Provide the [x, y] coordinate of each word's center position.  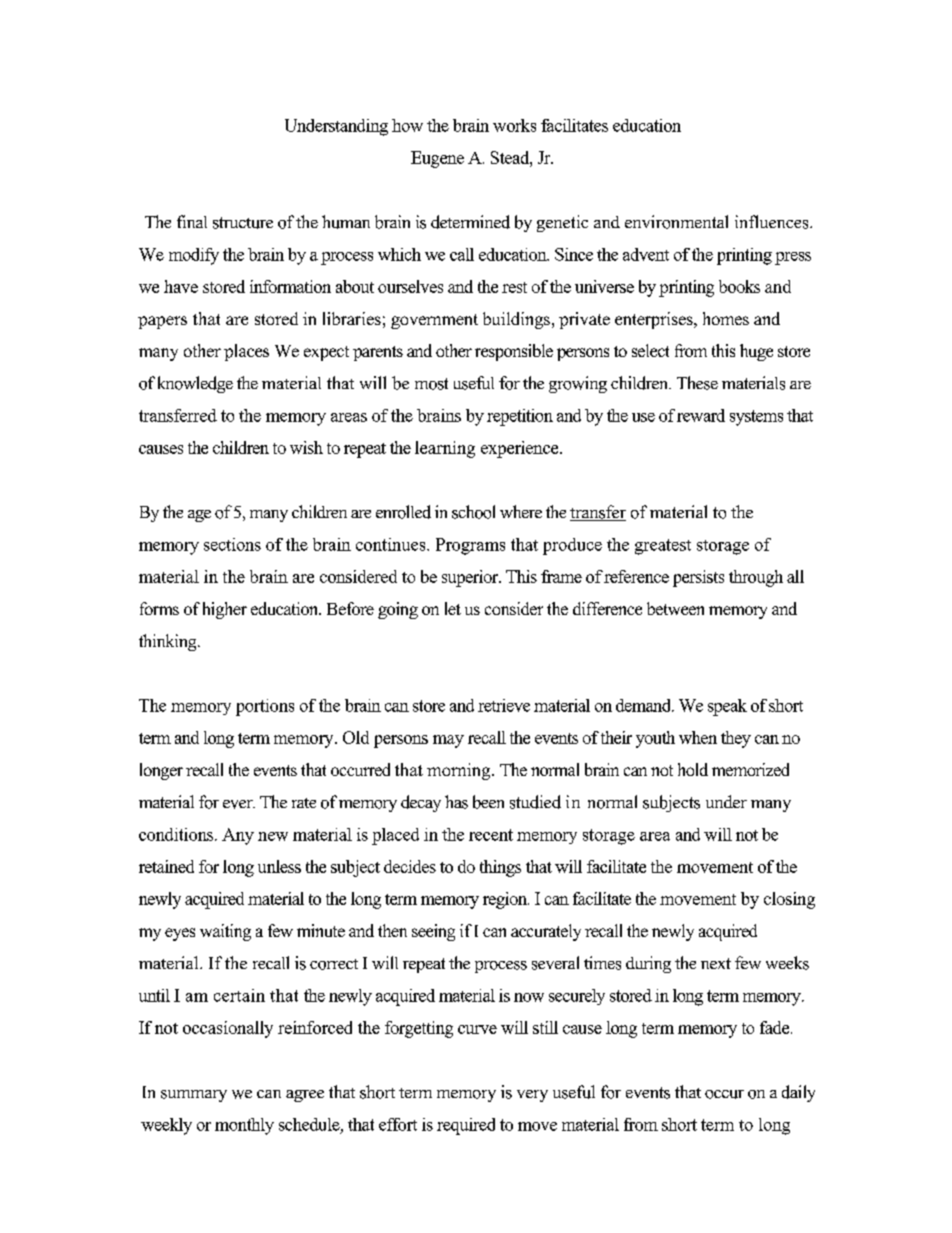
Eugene [437, 159]
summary [194, 1096]
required [466, 1126]
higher [225, 610]
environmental [676, 222]
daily [798, 1093]
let [453, 608]
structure [243, 223]
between [675, 608]
